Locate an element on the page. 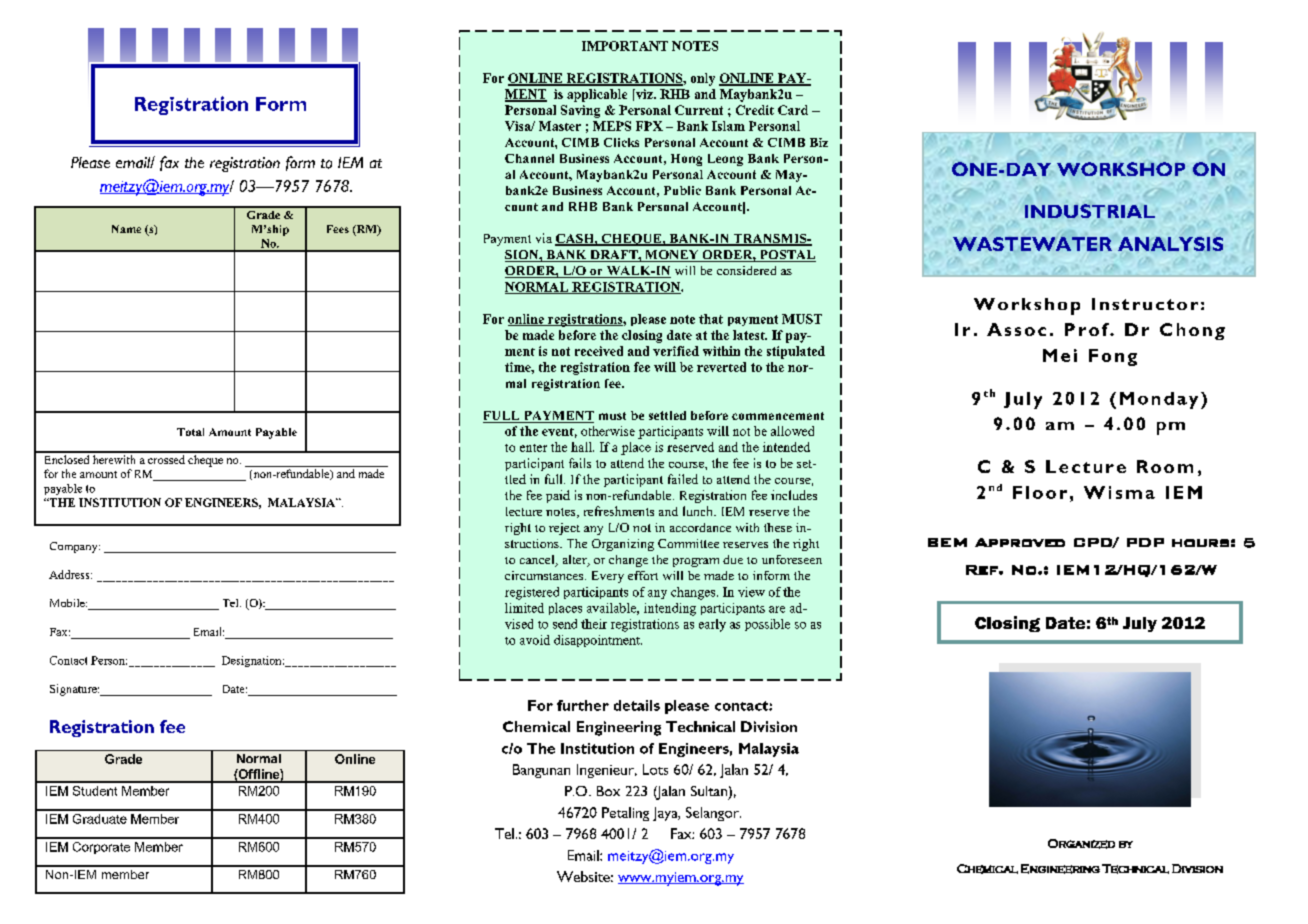 The width and height of the document is (1308, 924). Card is located at coordinates (793, 110).
